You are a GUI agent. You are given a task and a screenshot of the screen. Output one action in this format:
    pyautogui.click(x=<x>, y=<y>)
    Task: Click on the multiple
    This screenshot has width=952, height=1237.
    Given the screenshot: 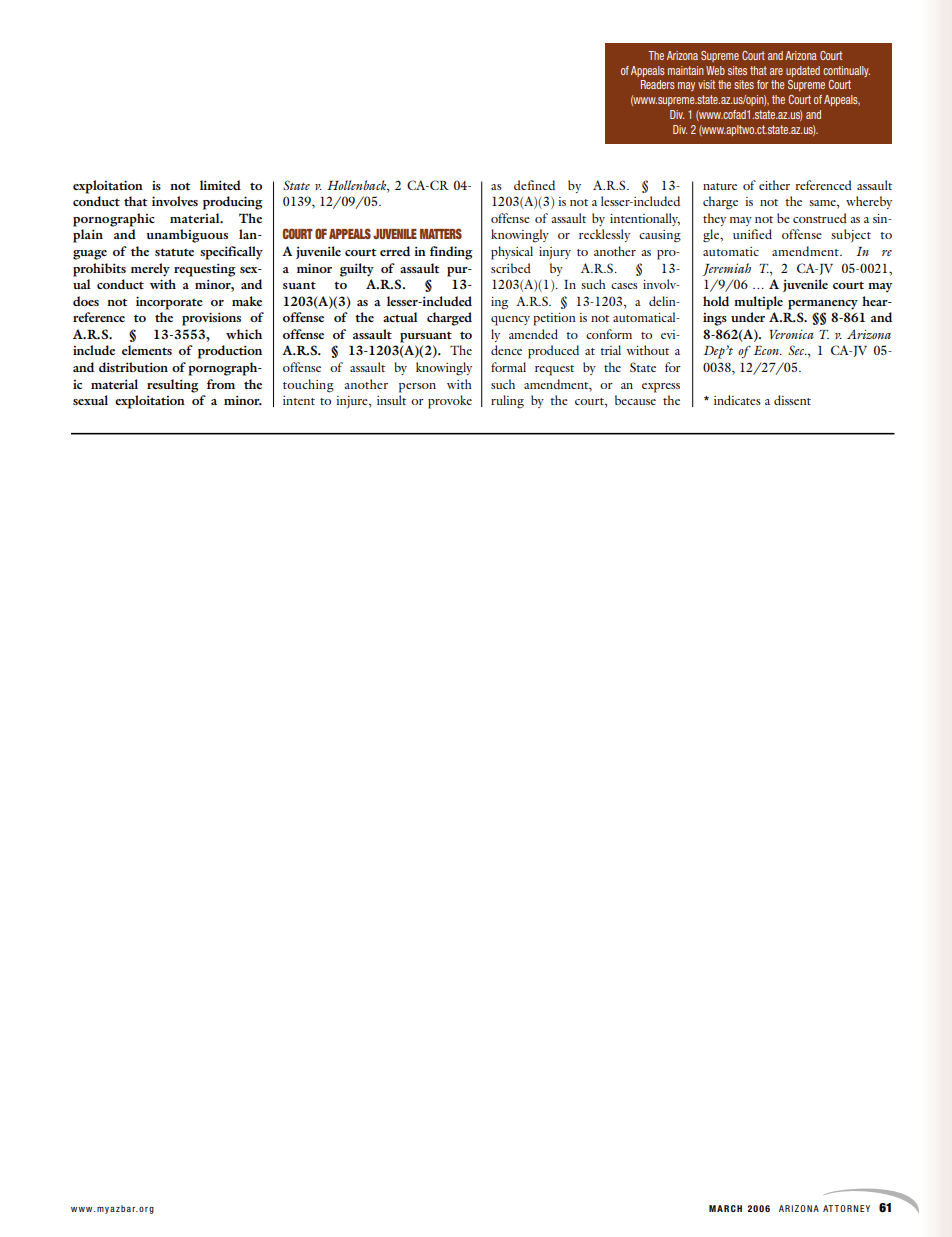 What is the action you would take?
    pyautogui.click(x=758, y=303)
